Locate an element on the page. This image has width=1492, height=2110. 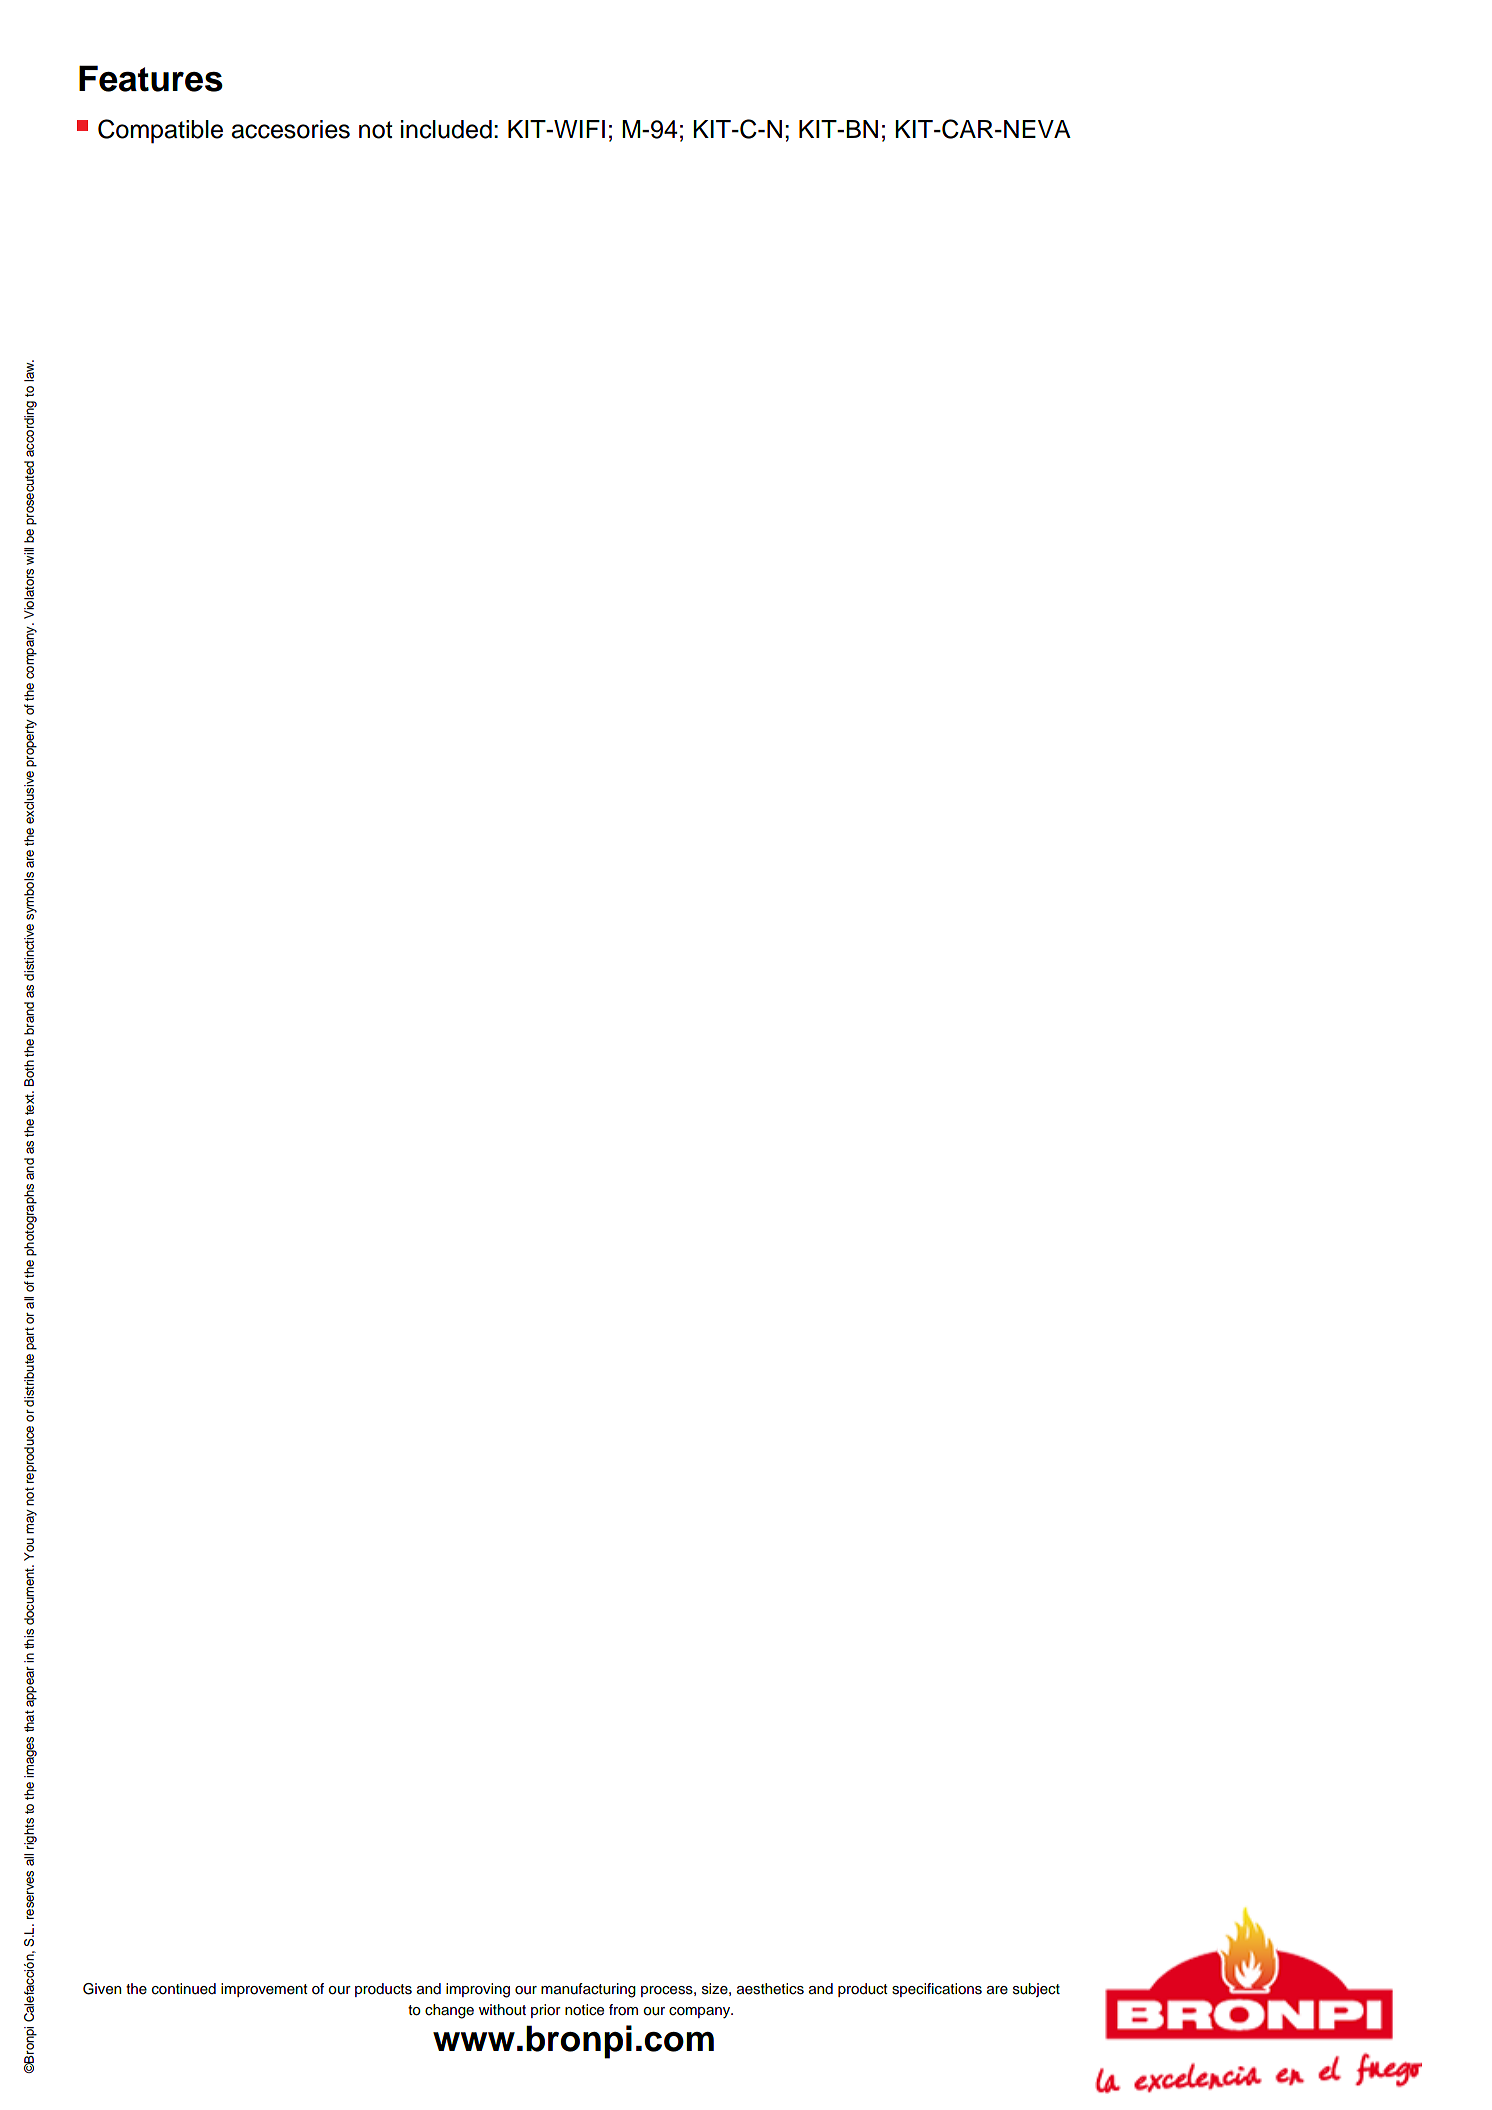
Features is located at coordinates (151, 78).
